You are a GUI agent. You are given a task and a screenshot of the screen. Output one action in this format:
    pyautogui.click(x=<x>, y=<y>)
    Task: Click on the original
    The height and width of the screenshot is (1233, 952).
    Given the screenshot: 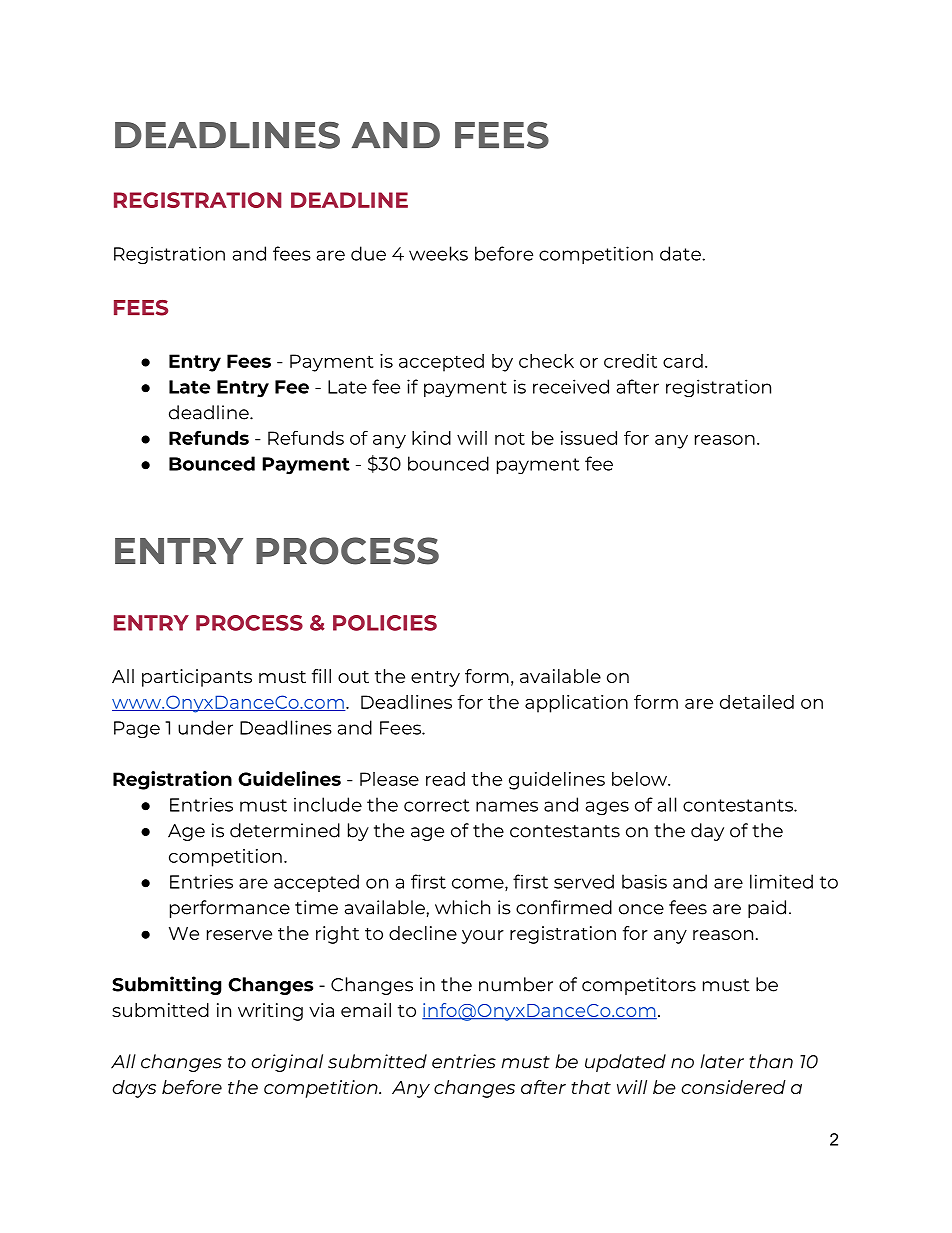 What is the action you would take?
    pyautogui.click(x=287, y=1063)
